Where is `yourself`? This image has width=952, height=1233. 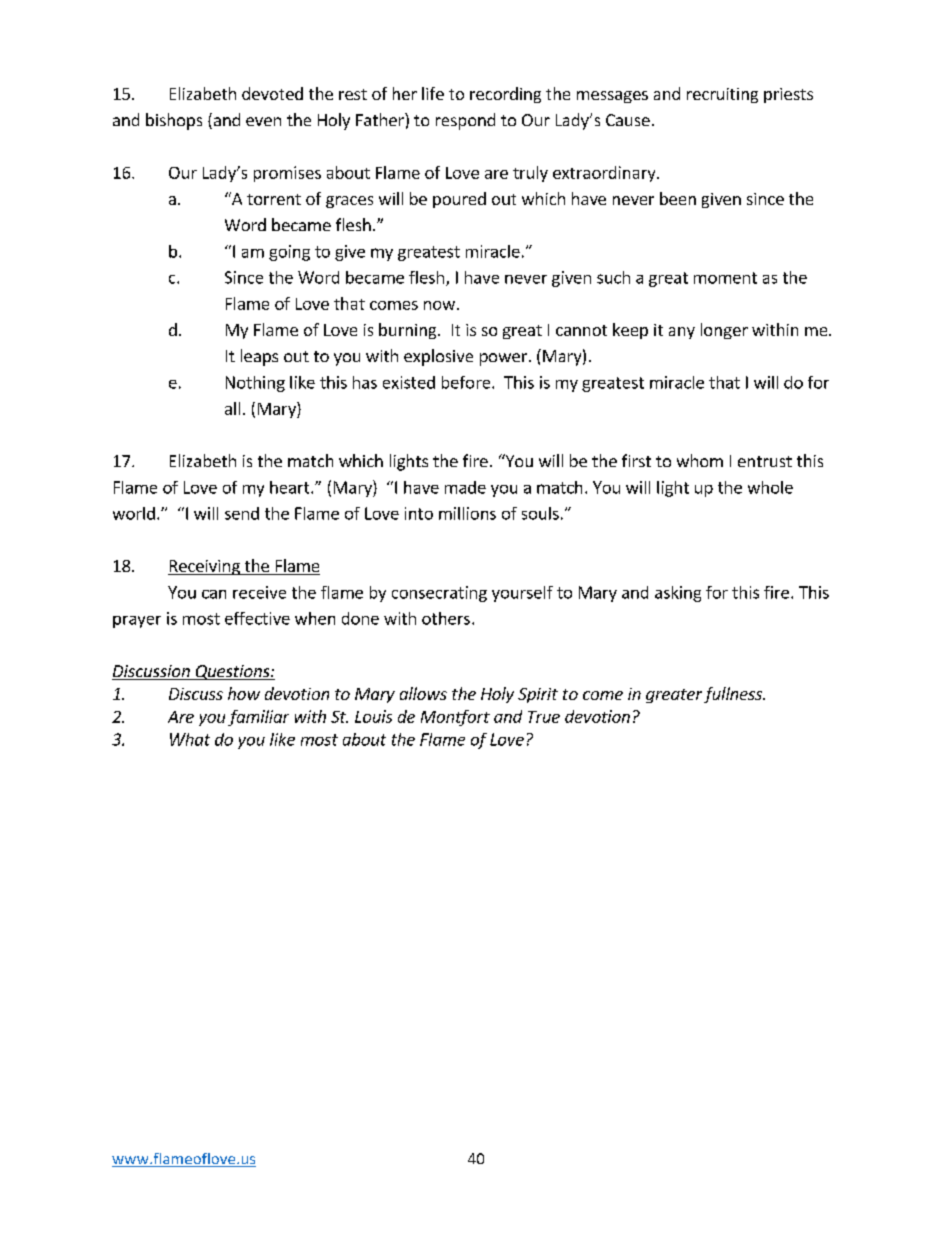 yourself is located at coordinates (522, 594).
